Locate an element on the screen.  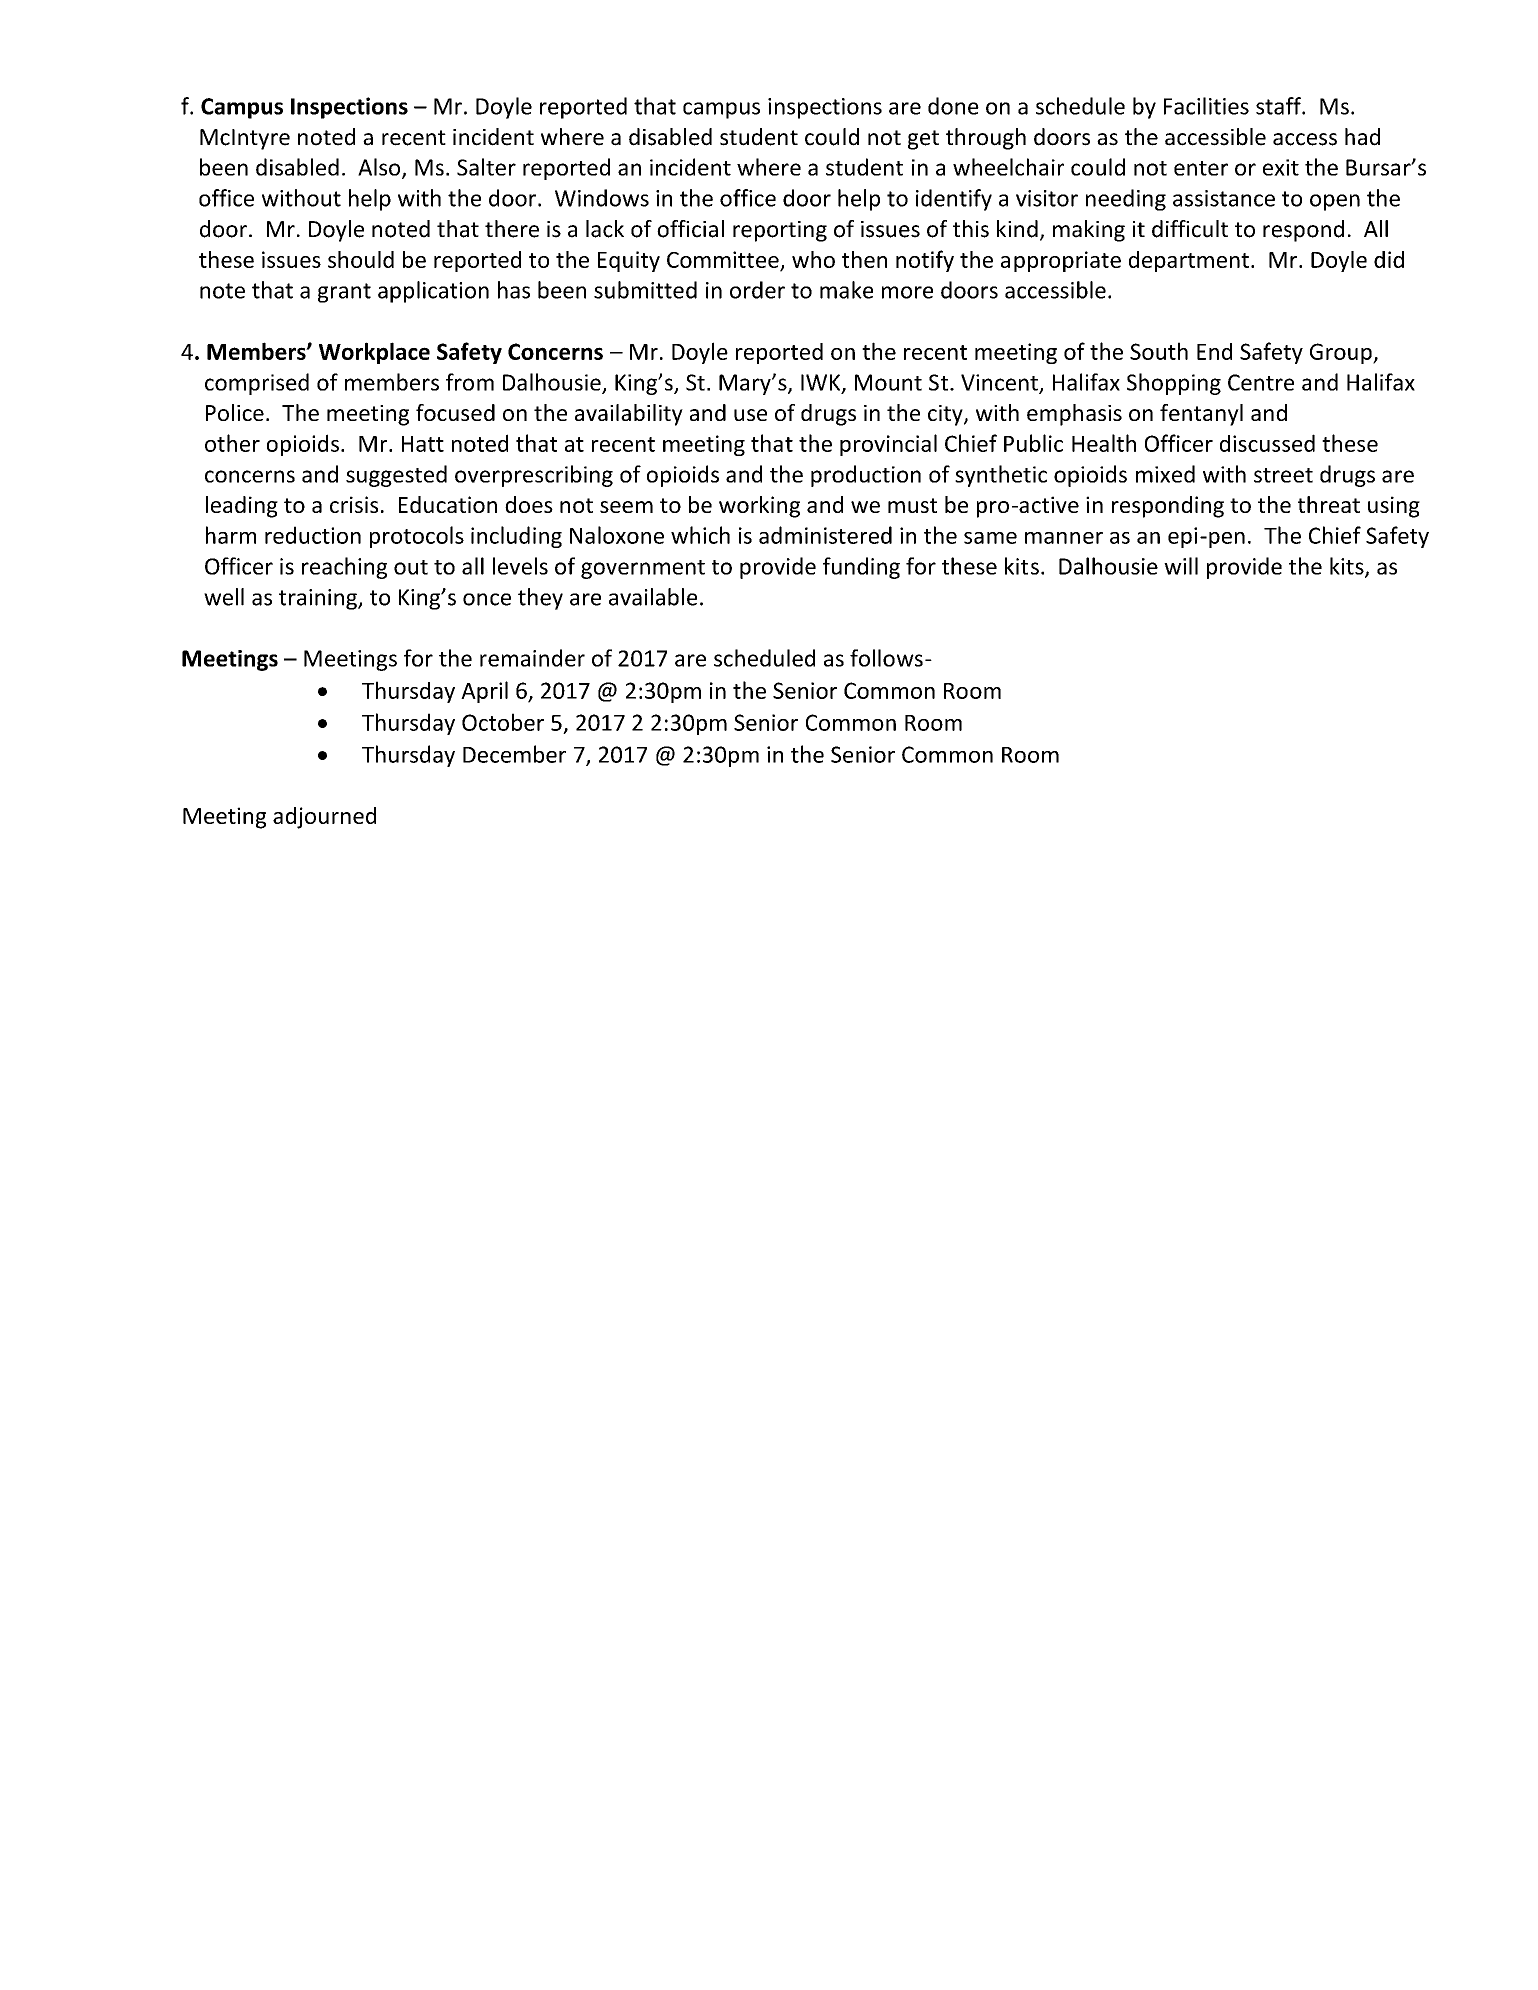
October is located at coordinates (503, 722).
